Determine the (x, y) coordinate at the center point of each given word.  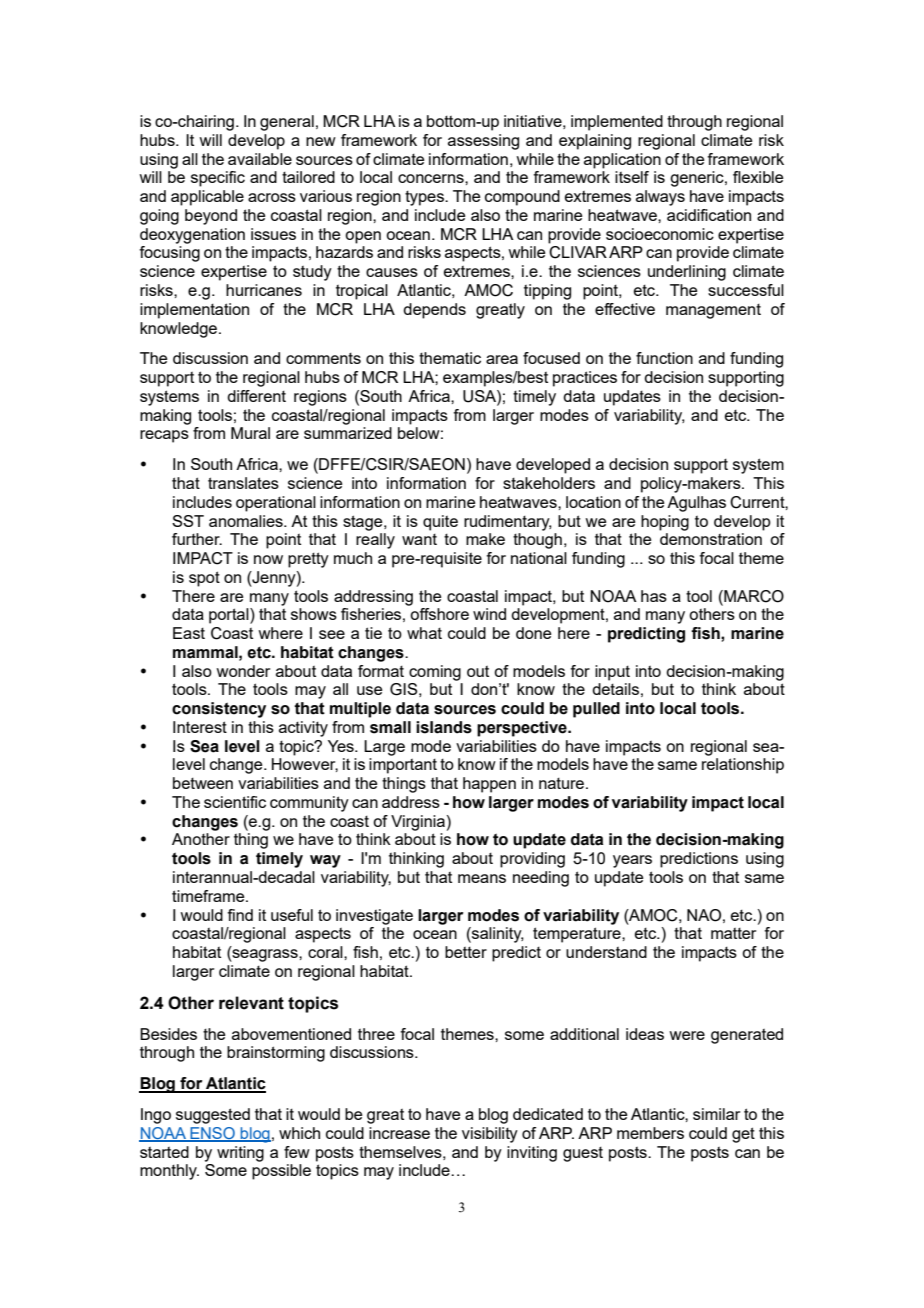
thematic (450, 358)
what (424, 633)
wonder (243, 671)
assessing (483, 142)
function (664, 358)
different (256, 396)
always (660, 198)
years (632, 861)
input (612, 673)
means (482, 878)
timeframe (209, 896)
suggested (213, 1116)
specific (218, 179)
